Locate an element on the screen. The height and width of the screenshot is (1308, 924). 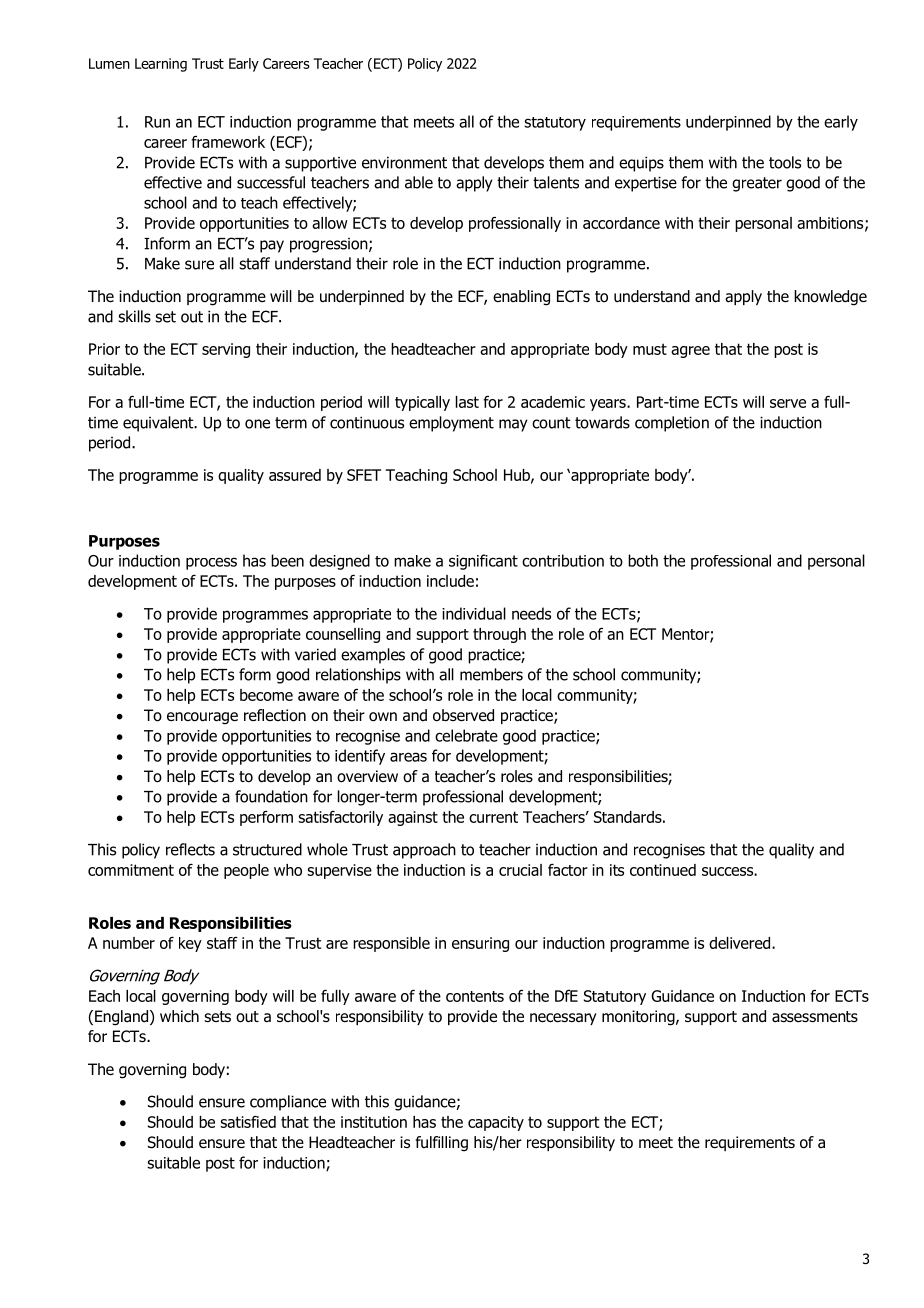
people is located at coordinates (246, 871).
